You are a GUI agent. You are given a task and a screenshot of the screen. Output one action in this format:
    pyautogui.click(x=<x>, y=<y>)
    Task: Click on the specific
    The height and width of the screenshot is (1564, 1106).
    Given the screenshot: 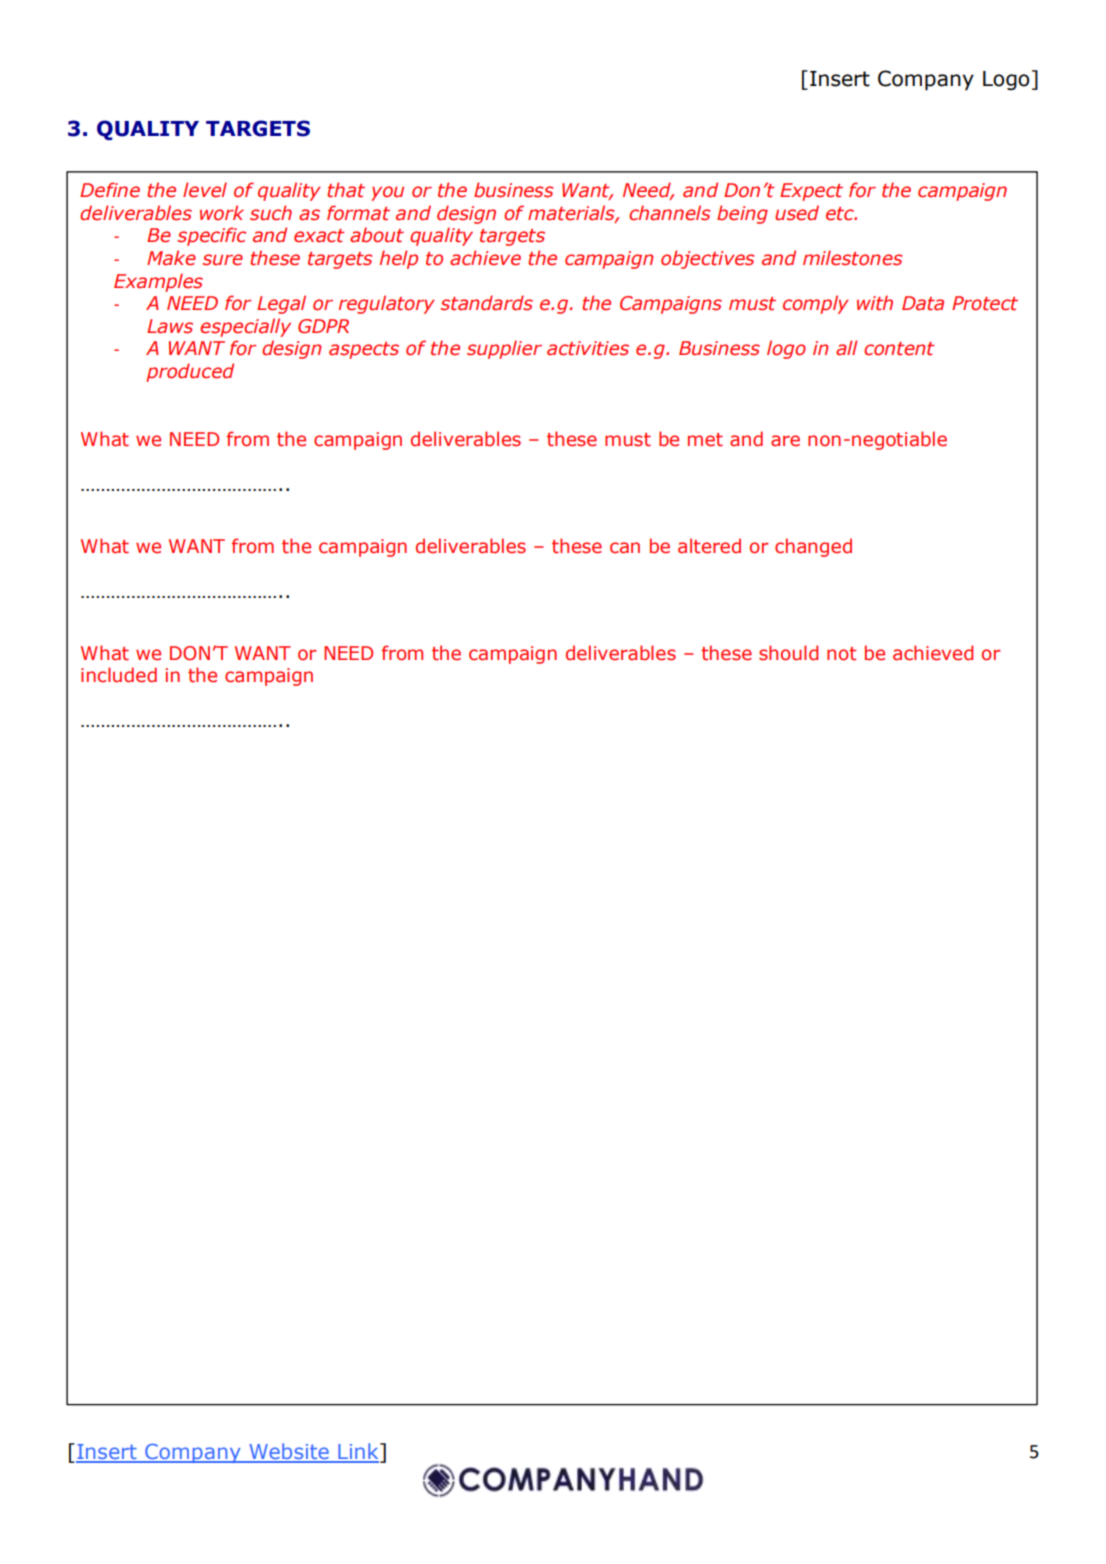 What is the action you would take?
    pyautogui.click(x=212, y=236)
